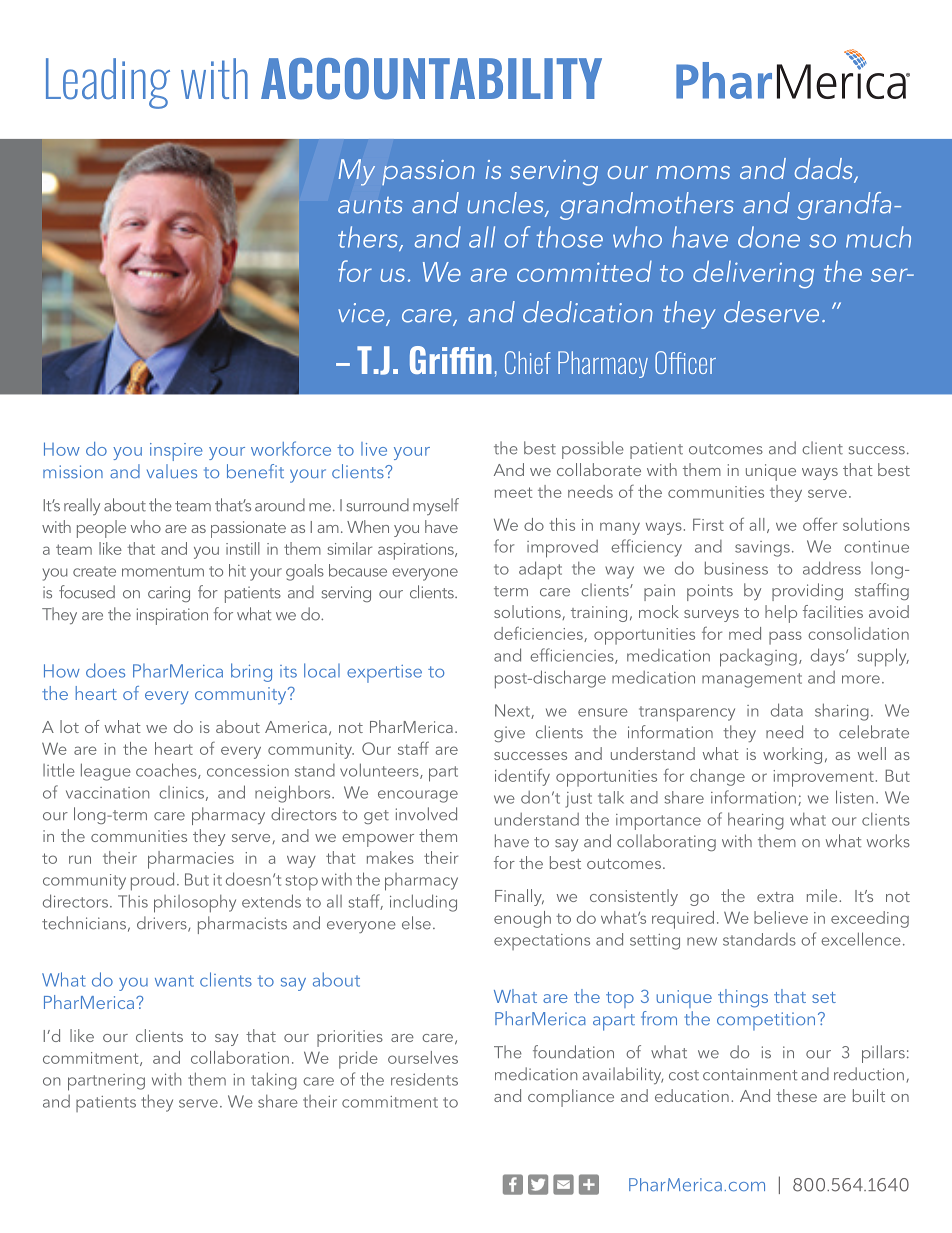  I want to click on inspire, so click(176, 452).
